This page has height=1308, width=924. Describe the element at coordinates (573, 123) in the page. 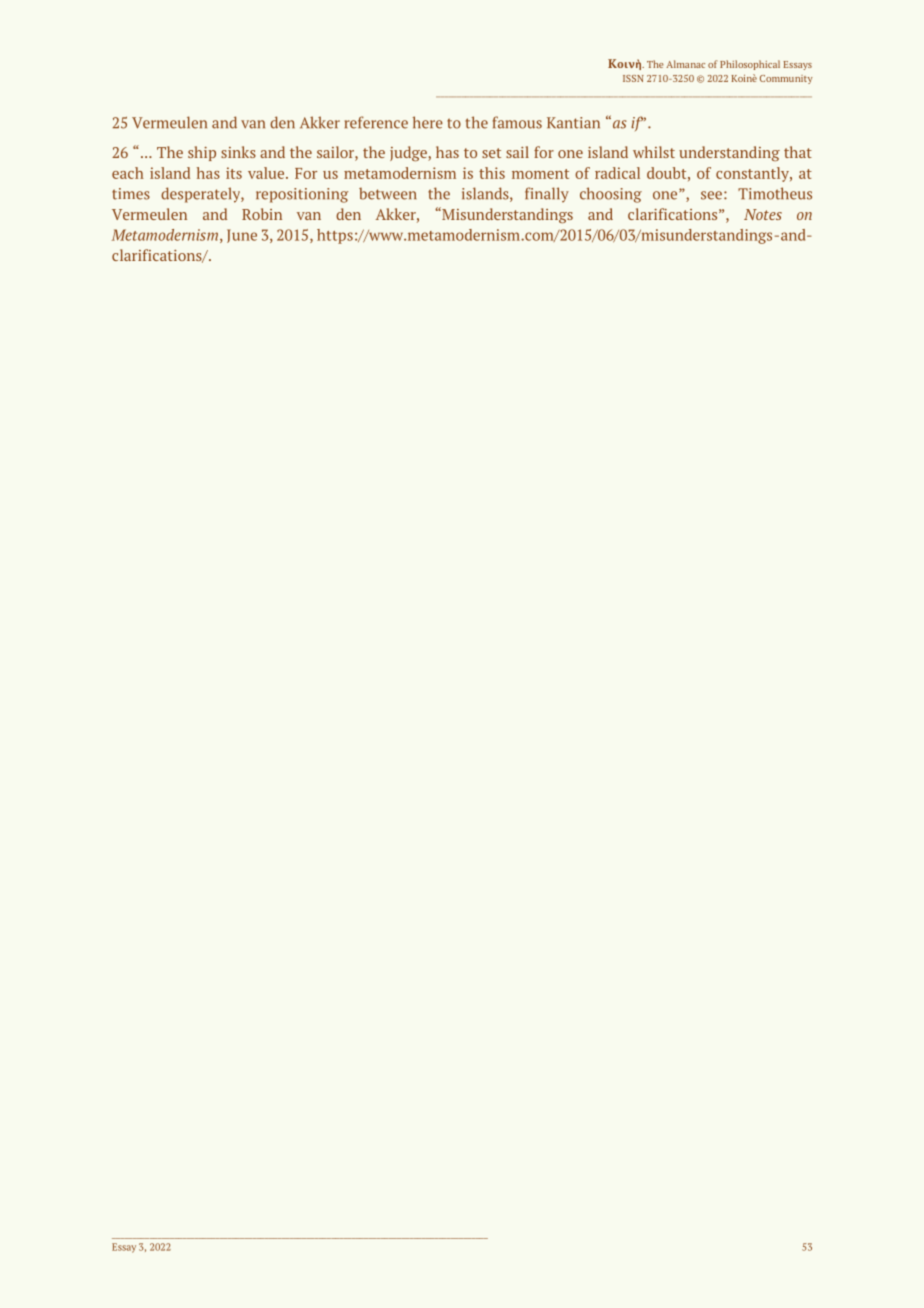

I see `Kantian` at that location.
